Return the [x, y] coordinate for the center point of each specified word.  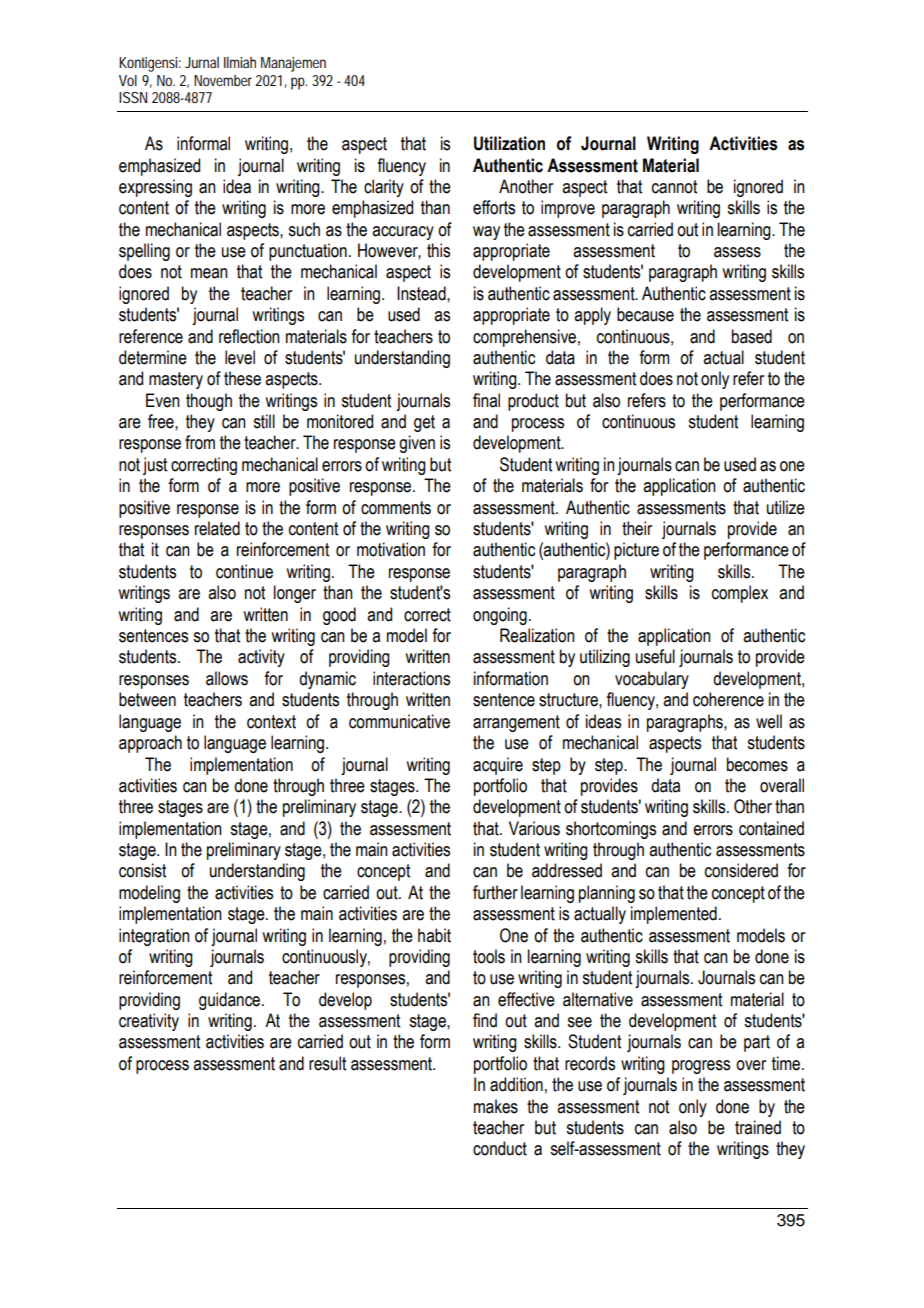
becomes [757, 764]
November [225, 80]
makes [496, 1106]
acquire [498, 766]
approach [150, 744]
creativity [149, 1022]
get [424, 423]
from [200, 442]
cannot [674, 187]
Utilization [509, 143]
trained [758, 1127]
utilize [786, 507]
